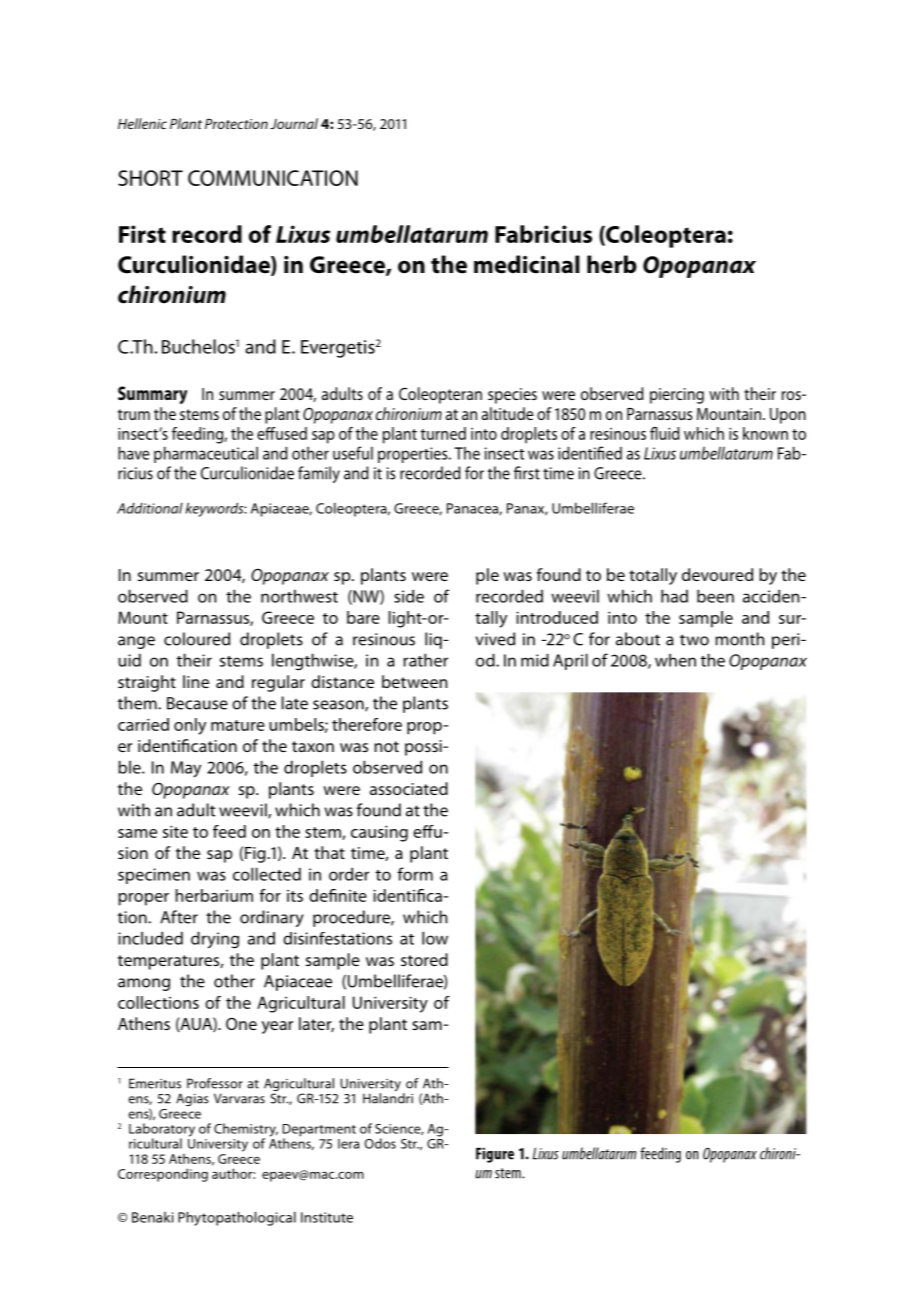 Image resolution: width=924 pixels, height=1315 pixels. I want to click on piercing, so click(677, 396).
